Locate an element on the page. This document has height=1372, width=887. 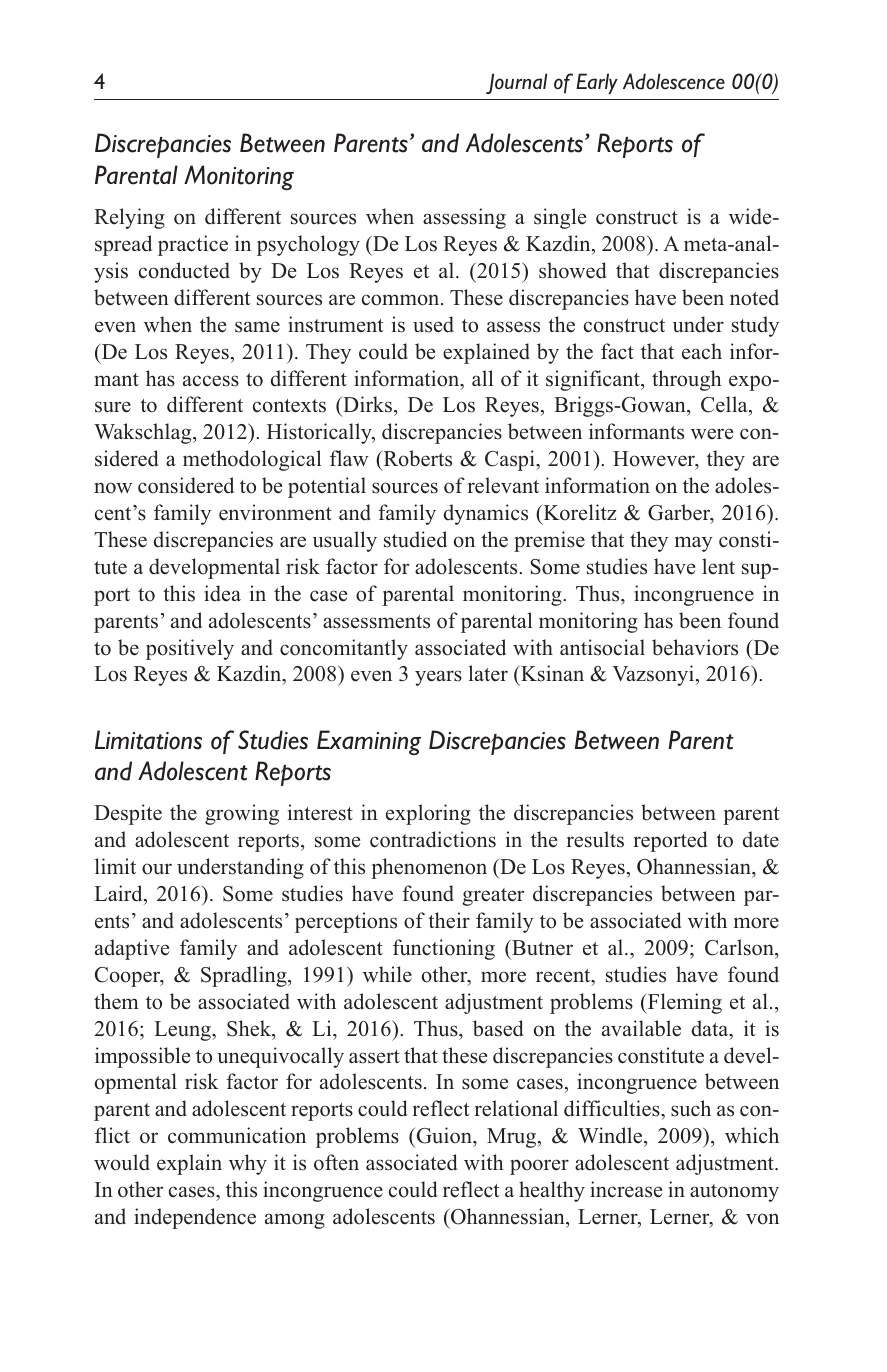
Carlson is located at coordinates (740, 947).
